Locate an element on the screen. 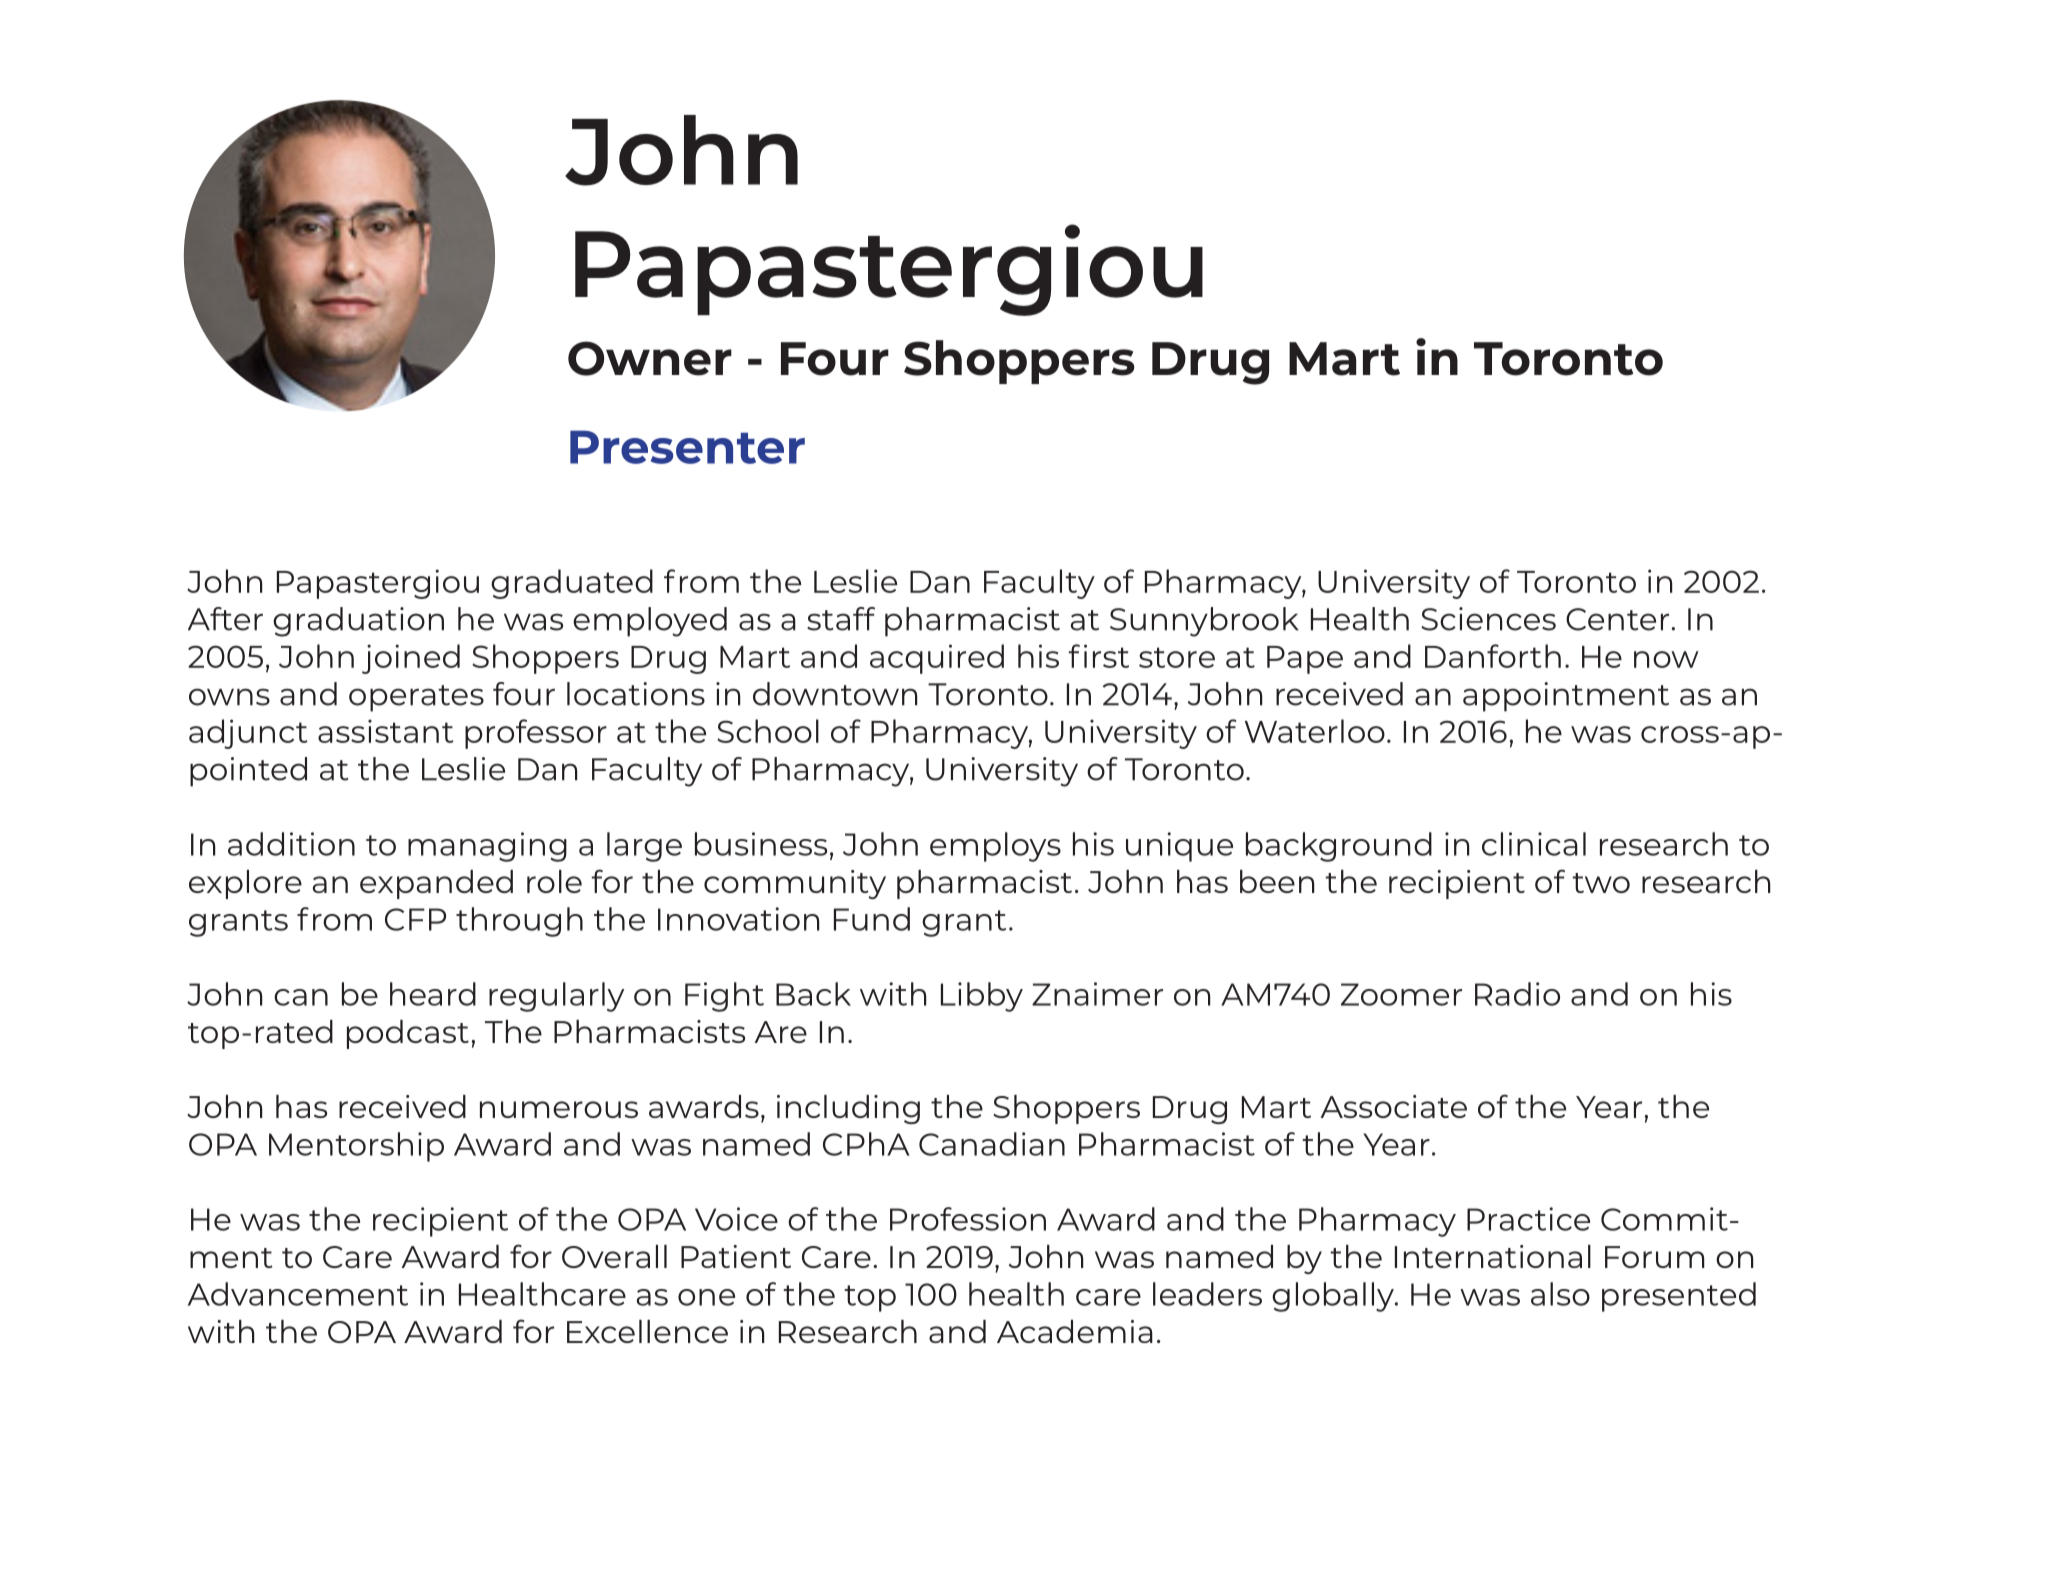  Associate is located at coordinates (1394, 1106).
